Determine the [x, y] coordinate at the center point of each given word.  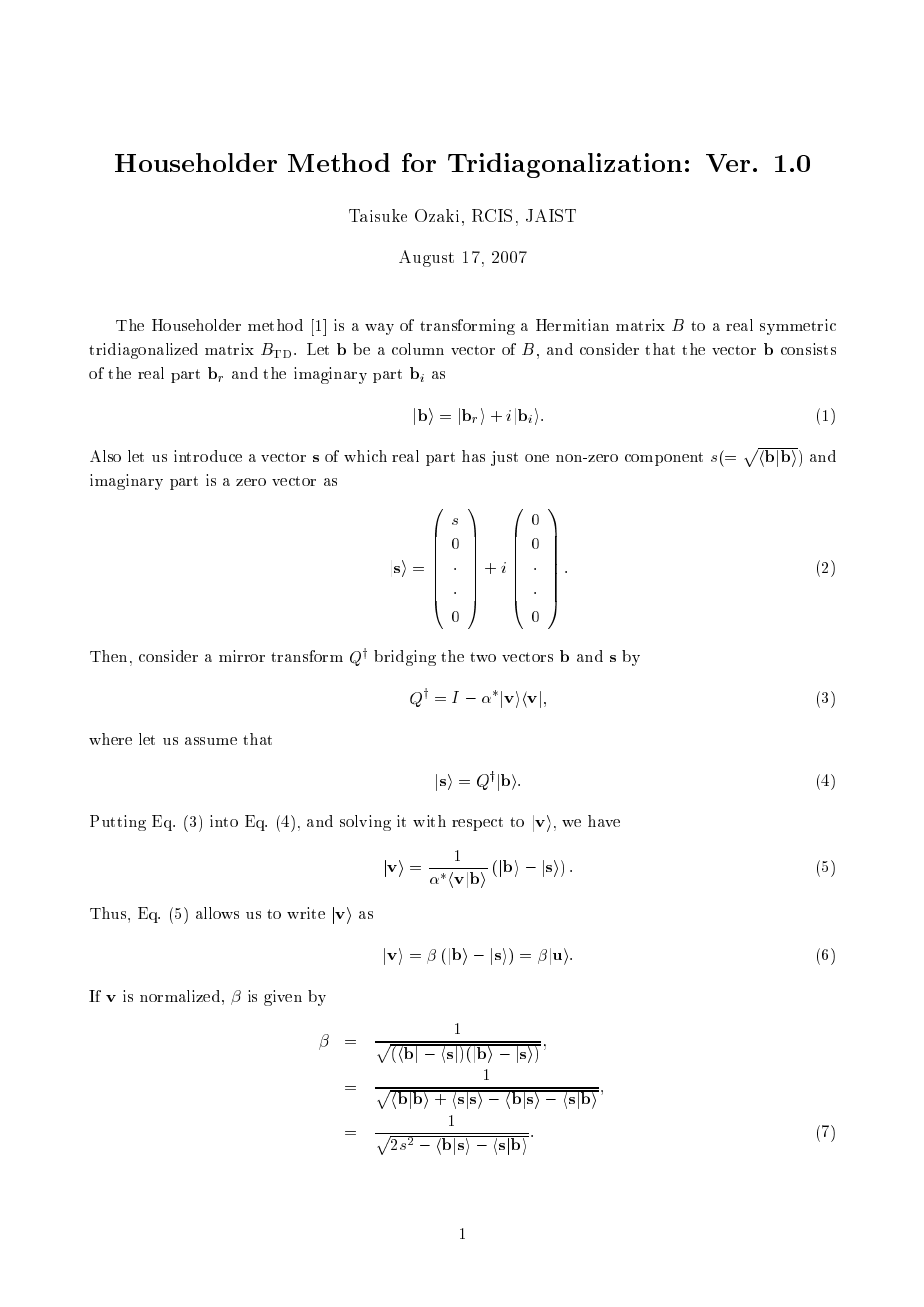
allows [217, 913]
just [504, 458]
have [604, 821]
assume [211, 741]
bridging [405, 658]
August [426, 258]
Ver [728, 163]
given [283, 998]
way [379, 329]
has [473, 456]
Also [105, 456]
